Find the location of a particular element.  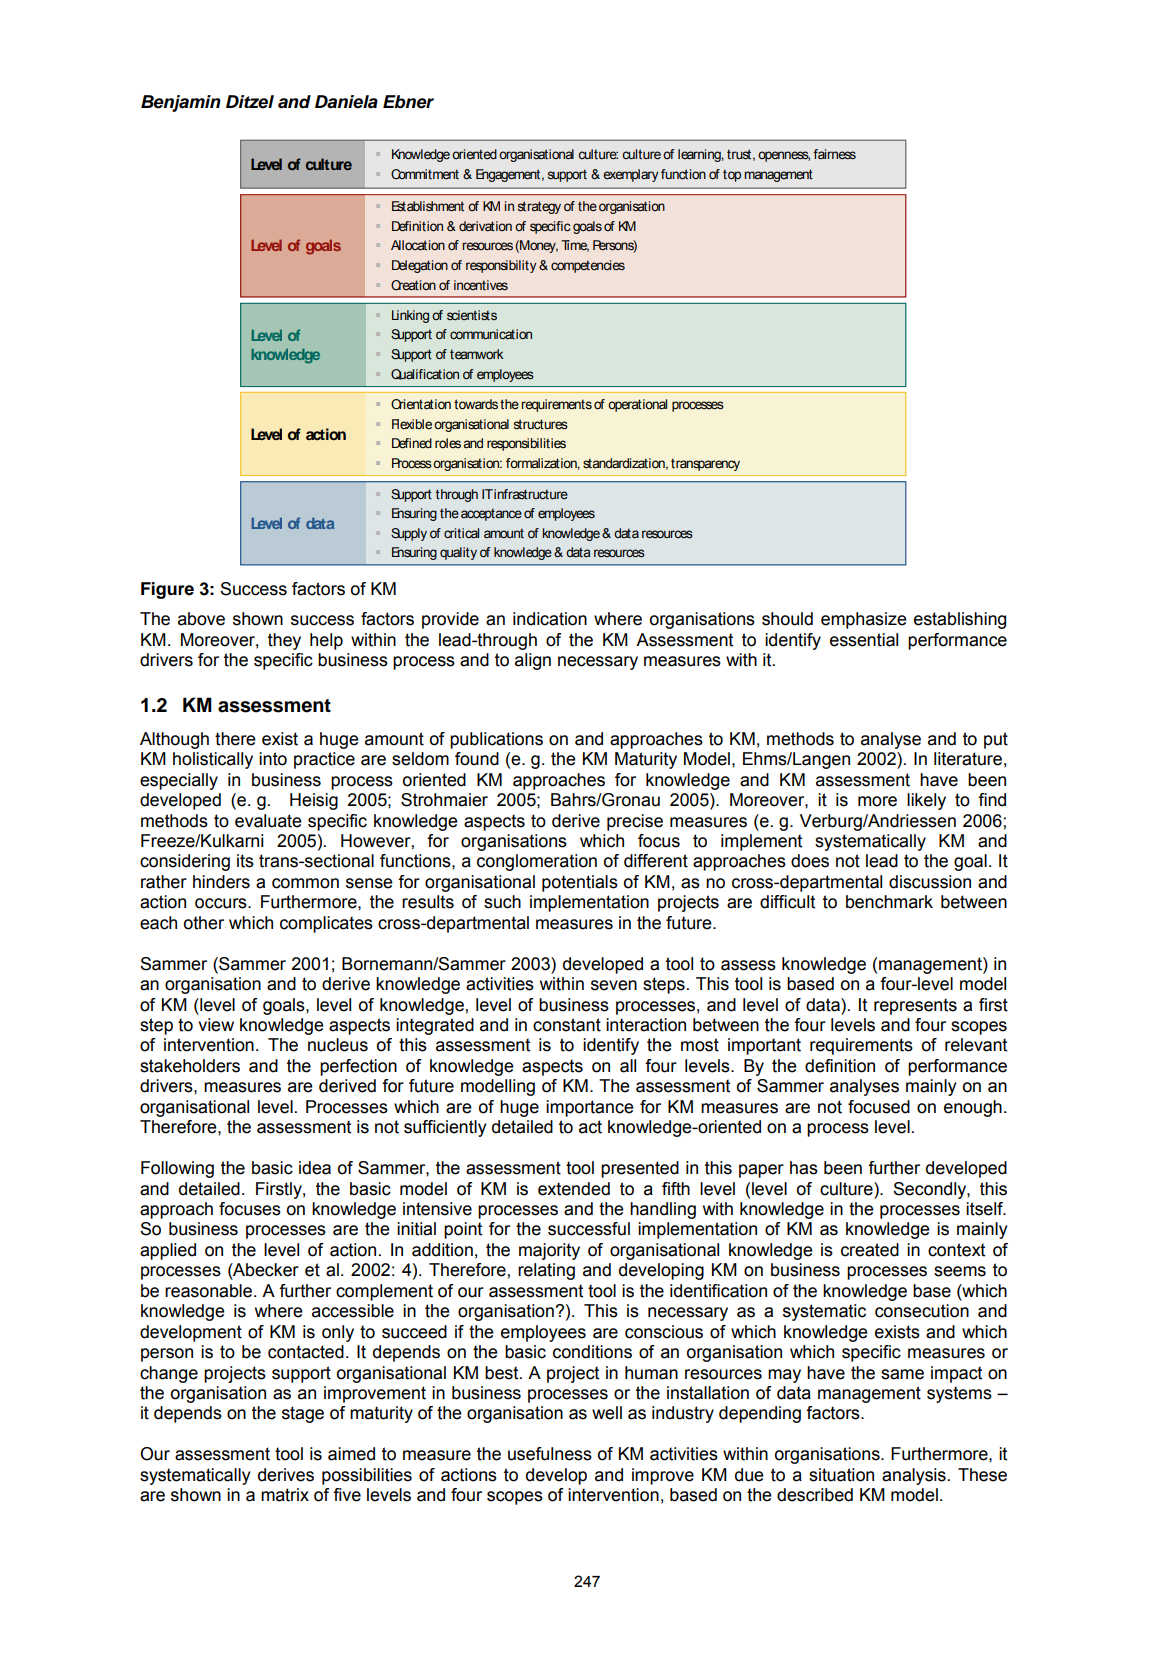

emphasize is located at coordinates (864, 620).
